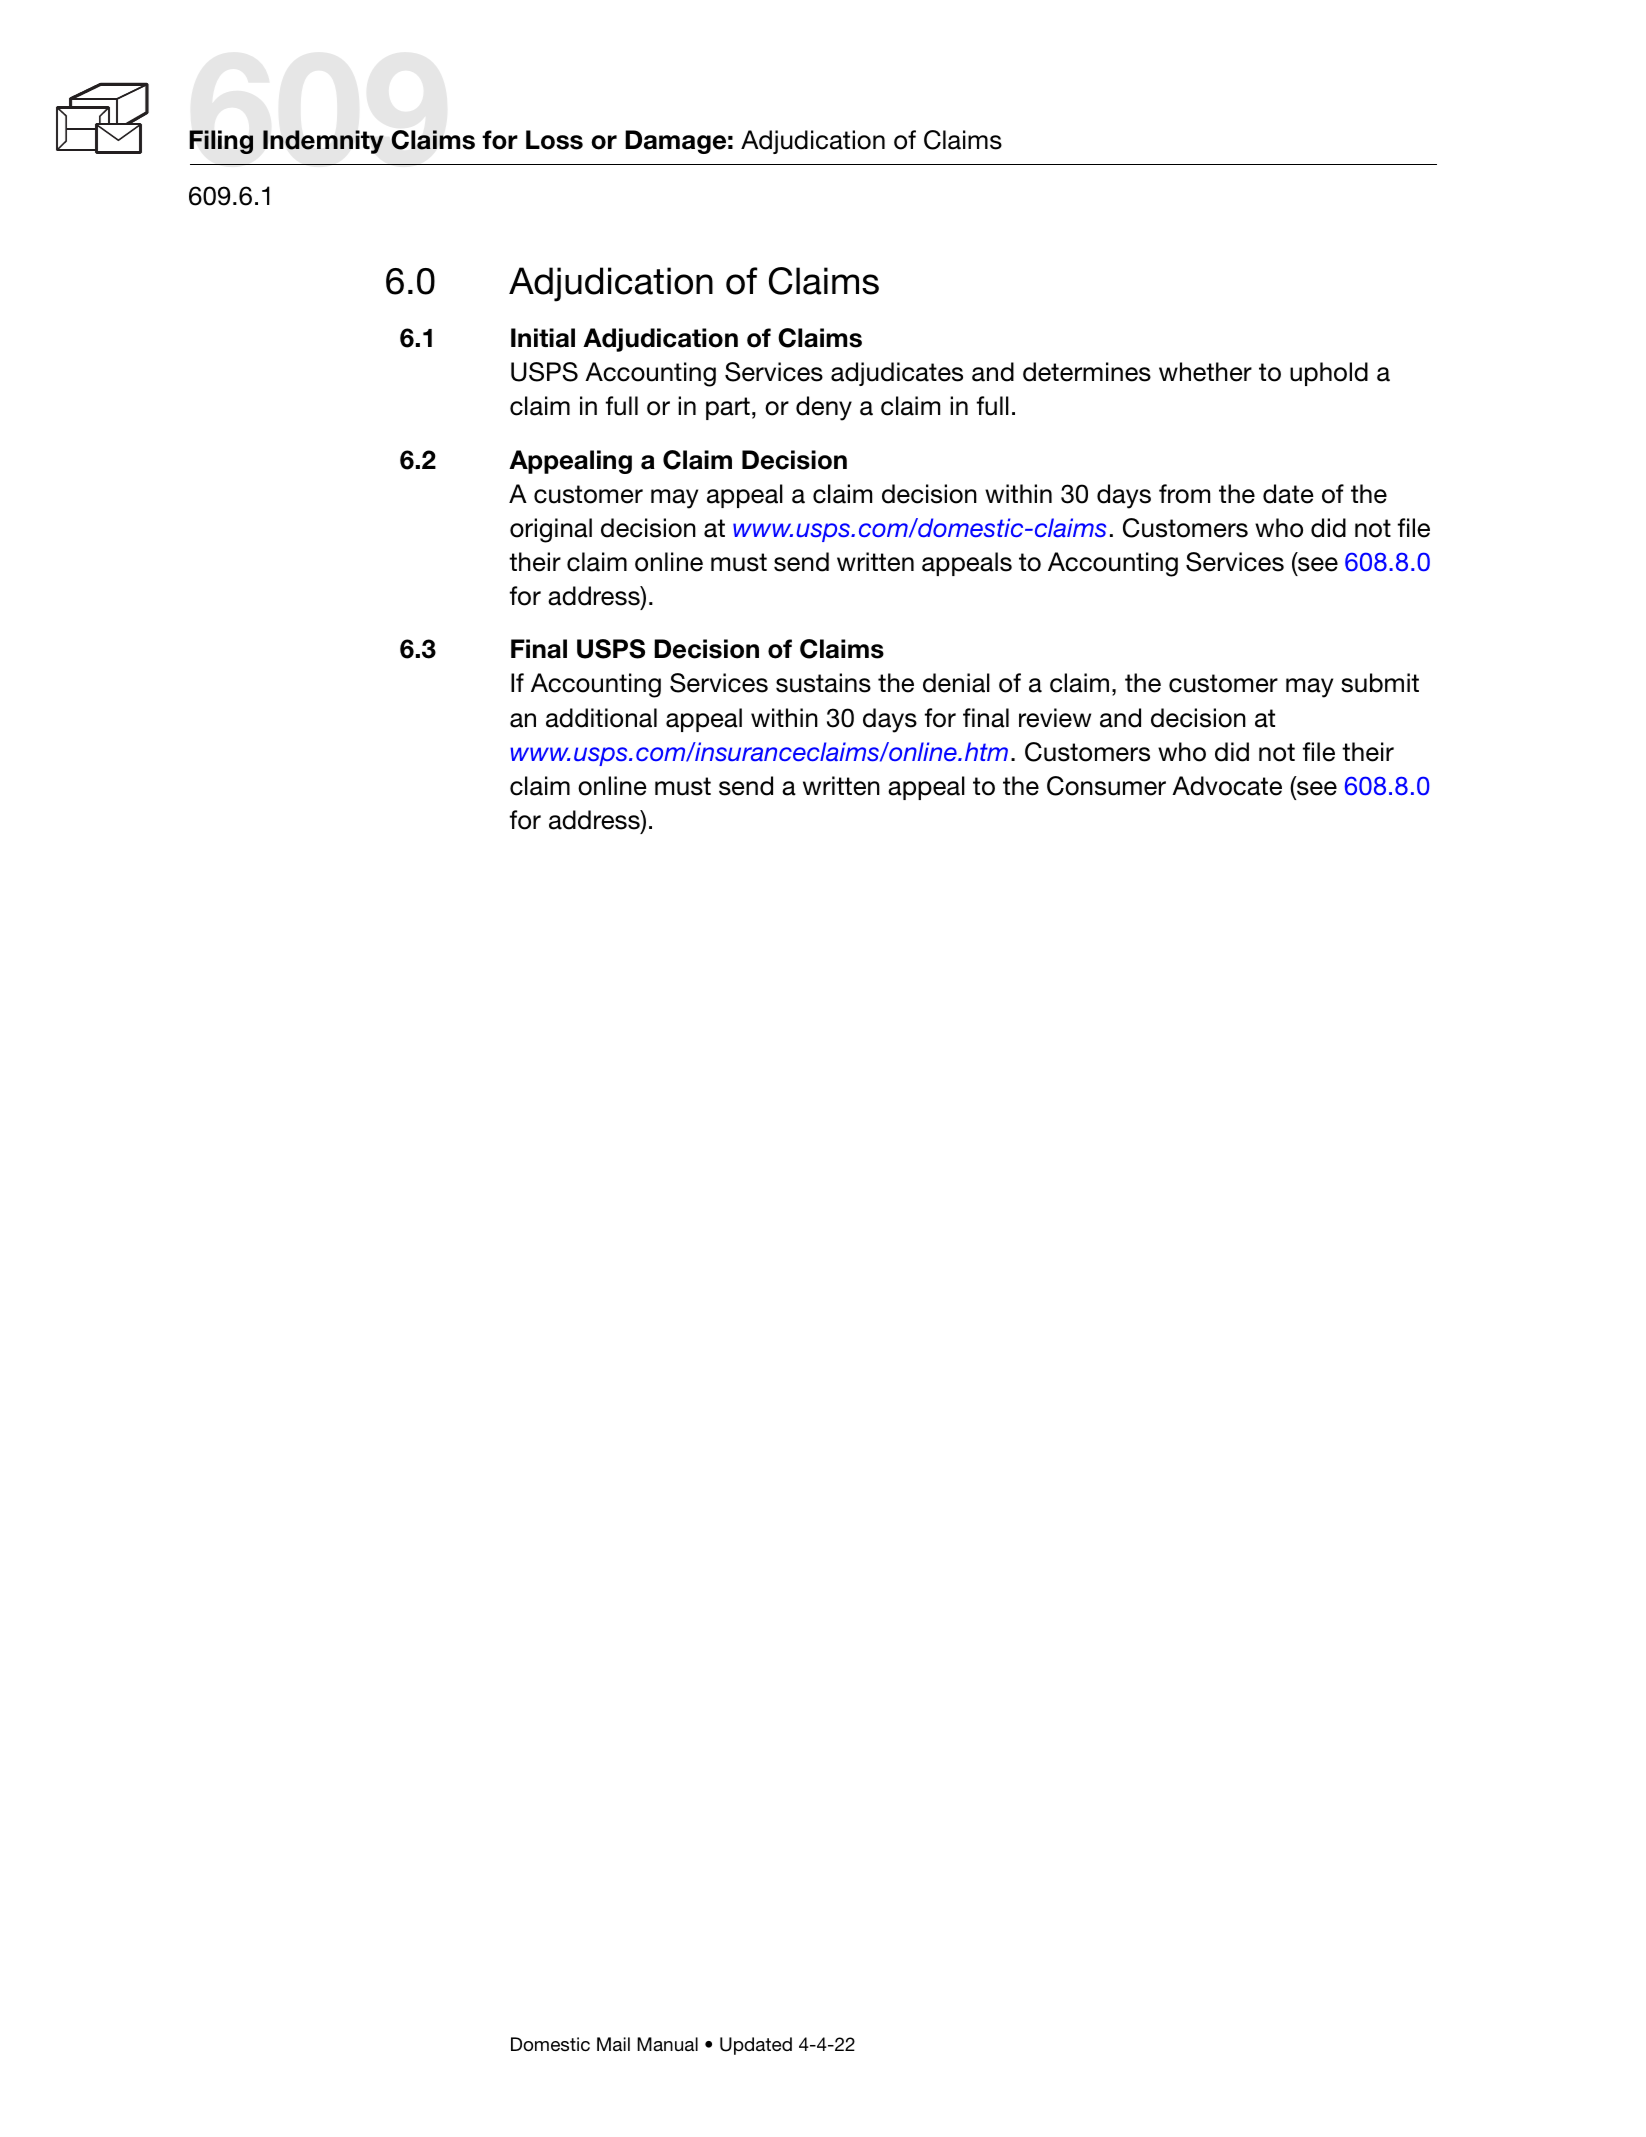 The image size is (1646, 2137). What do you see at coordinates (323, 142) in the screenshot?
I see `Indemnity` at bounding box center [323, 142].
